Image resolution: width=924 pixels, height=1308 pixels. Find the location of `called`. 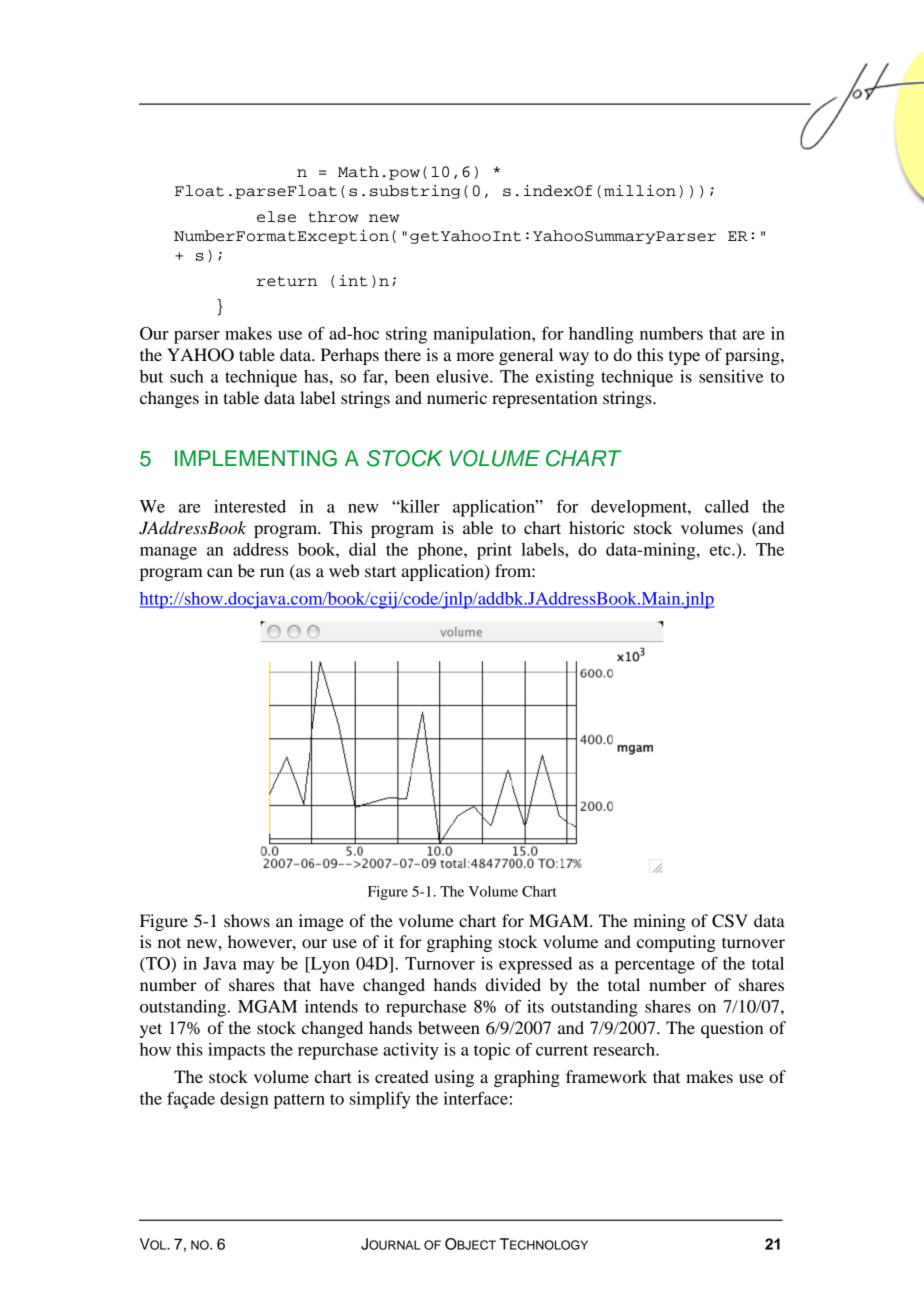

called is located at coordinates (727, 506).
